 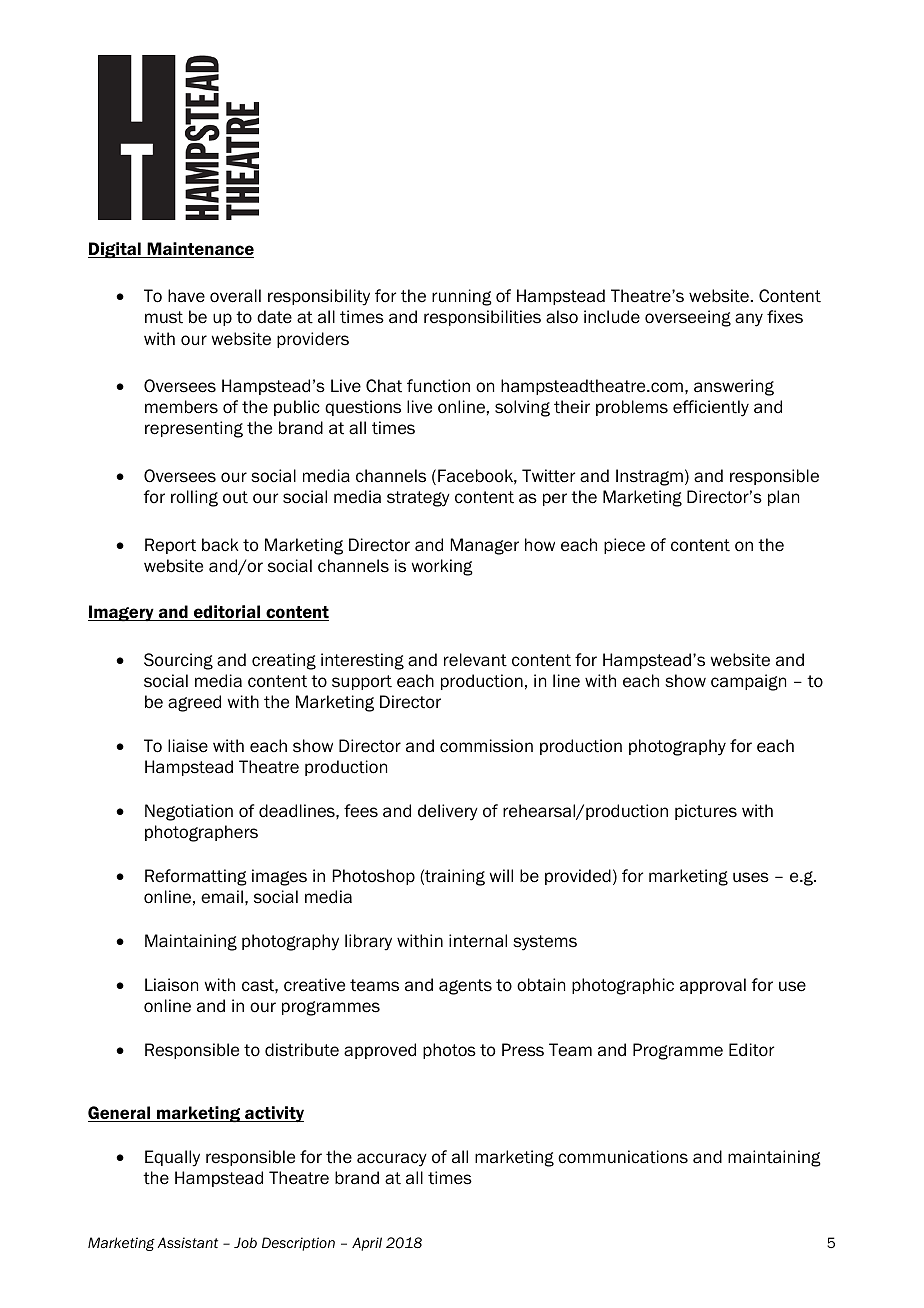 I want to click on relevant, so click(x=475, y=660).
